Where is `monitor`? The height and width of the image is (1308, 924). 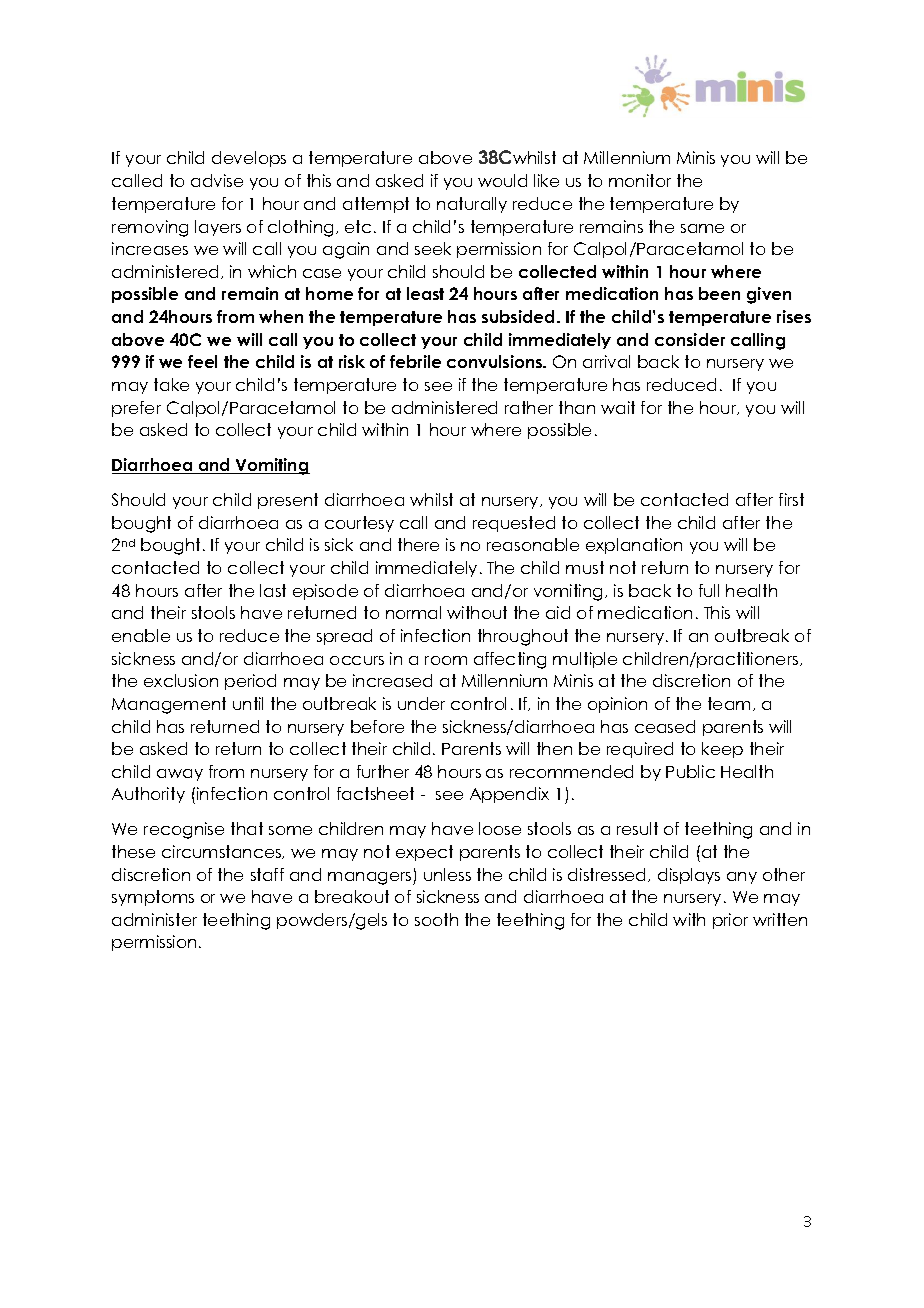 monitor is located at coordinates (640, 180).
